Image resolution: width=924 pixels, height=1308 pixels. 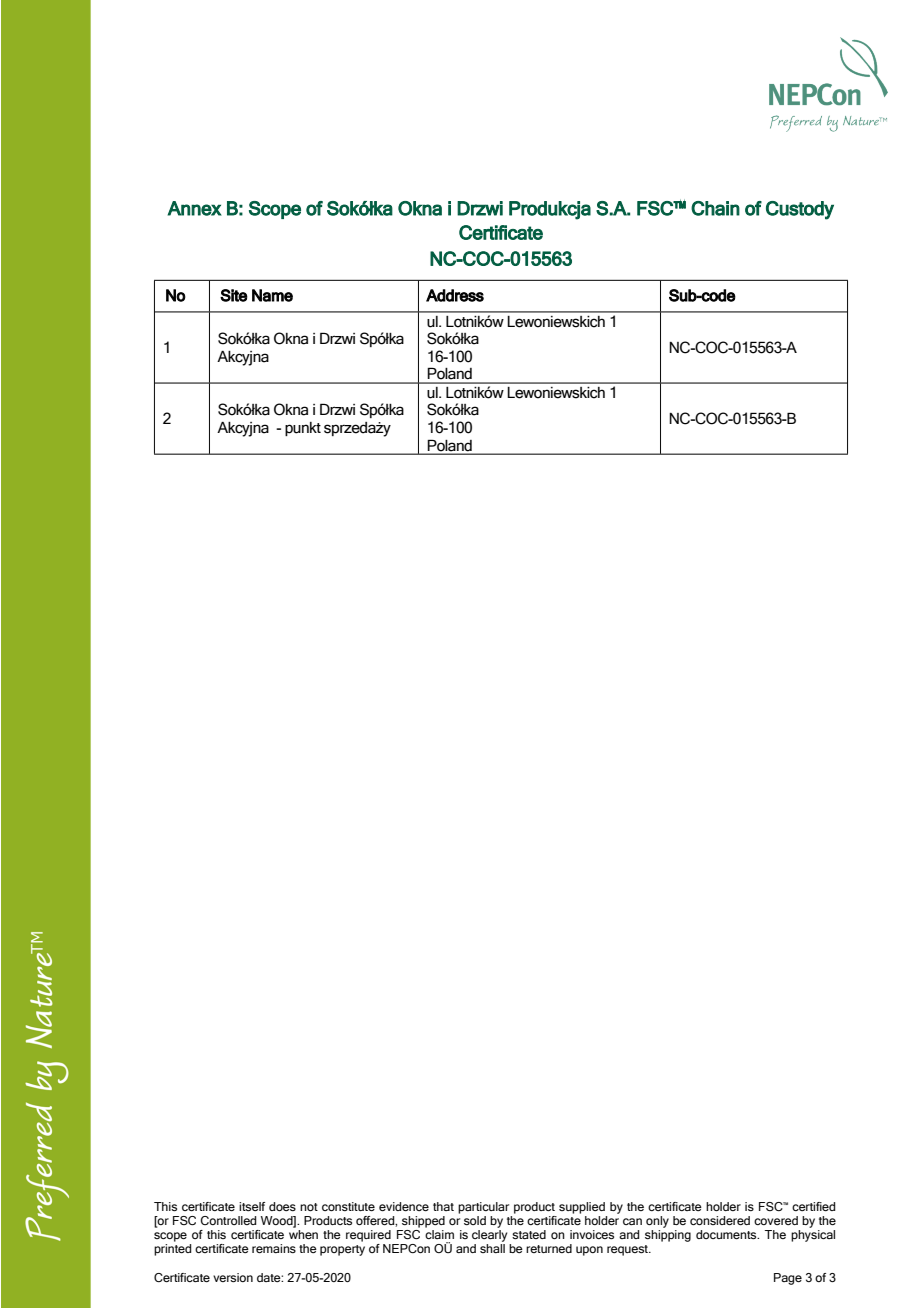 What do you see at coordinates (455, 295) in the screenshot?
I see `Address` at bounding box center [455, 295].
